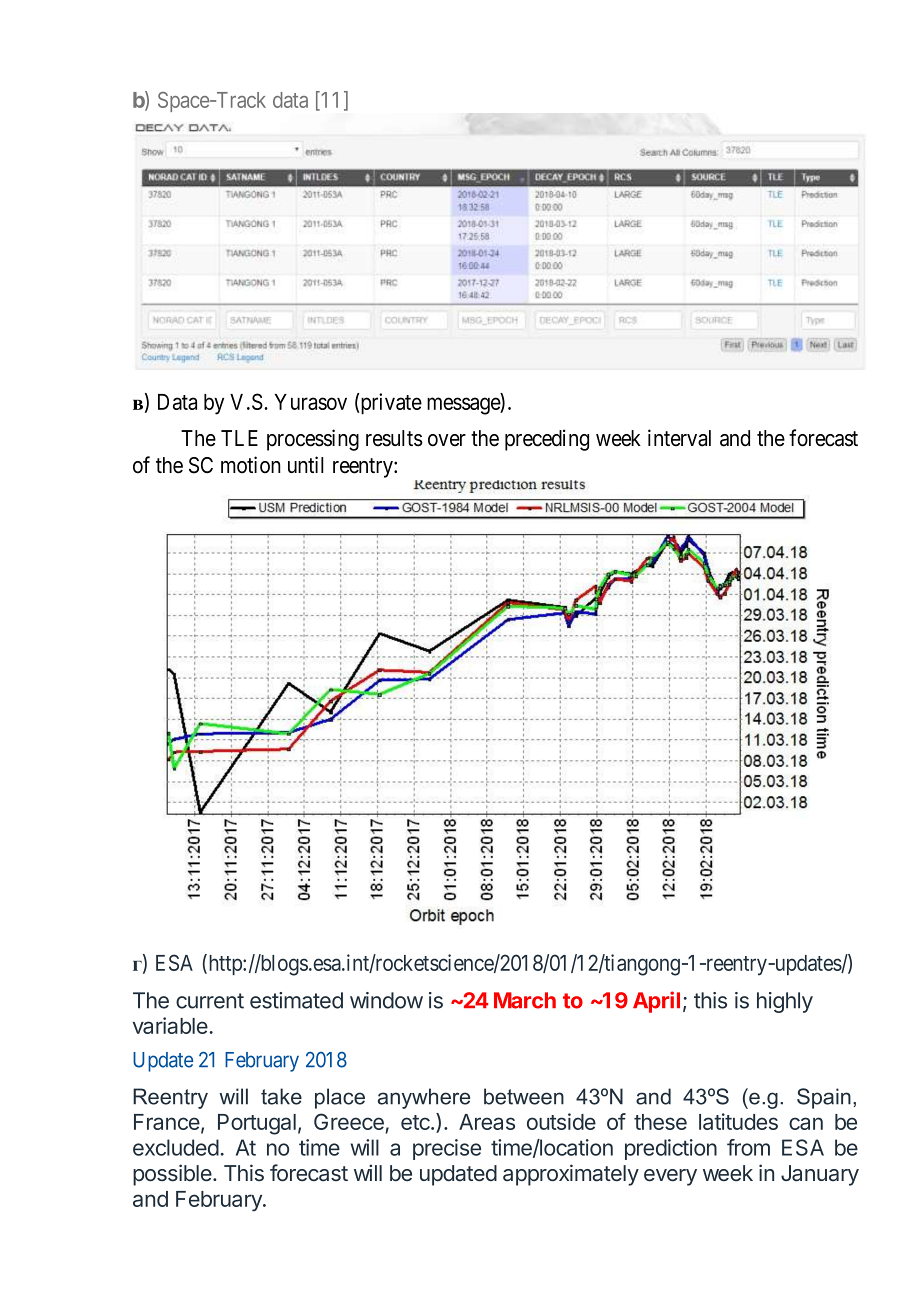 The width and height of the image is (924, 1308). What do you see at coordinates (306, 464) in the image?
I see `until` at bounding box center [306, 464].
